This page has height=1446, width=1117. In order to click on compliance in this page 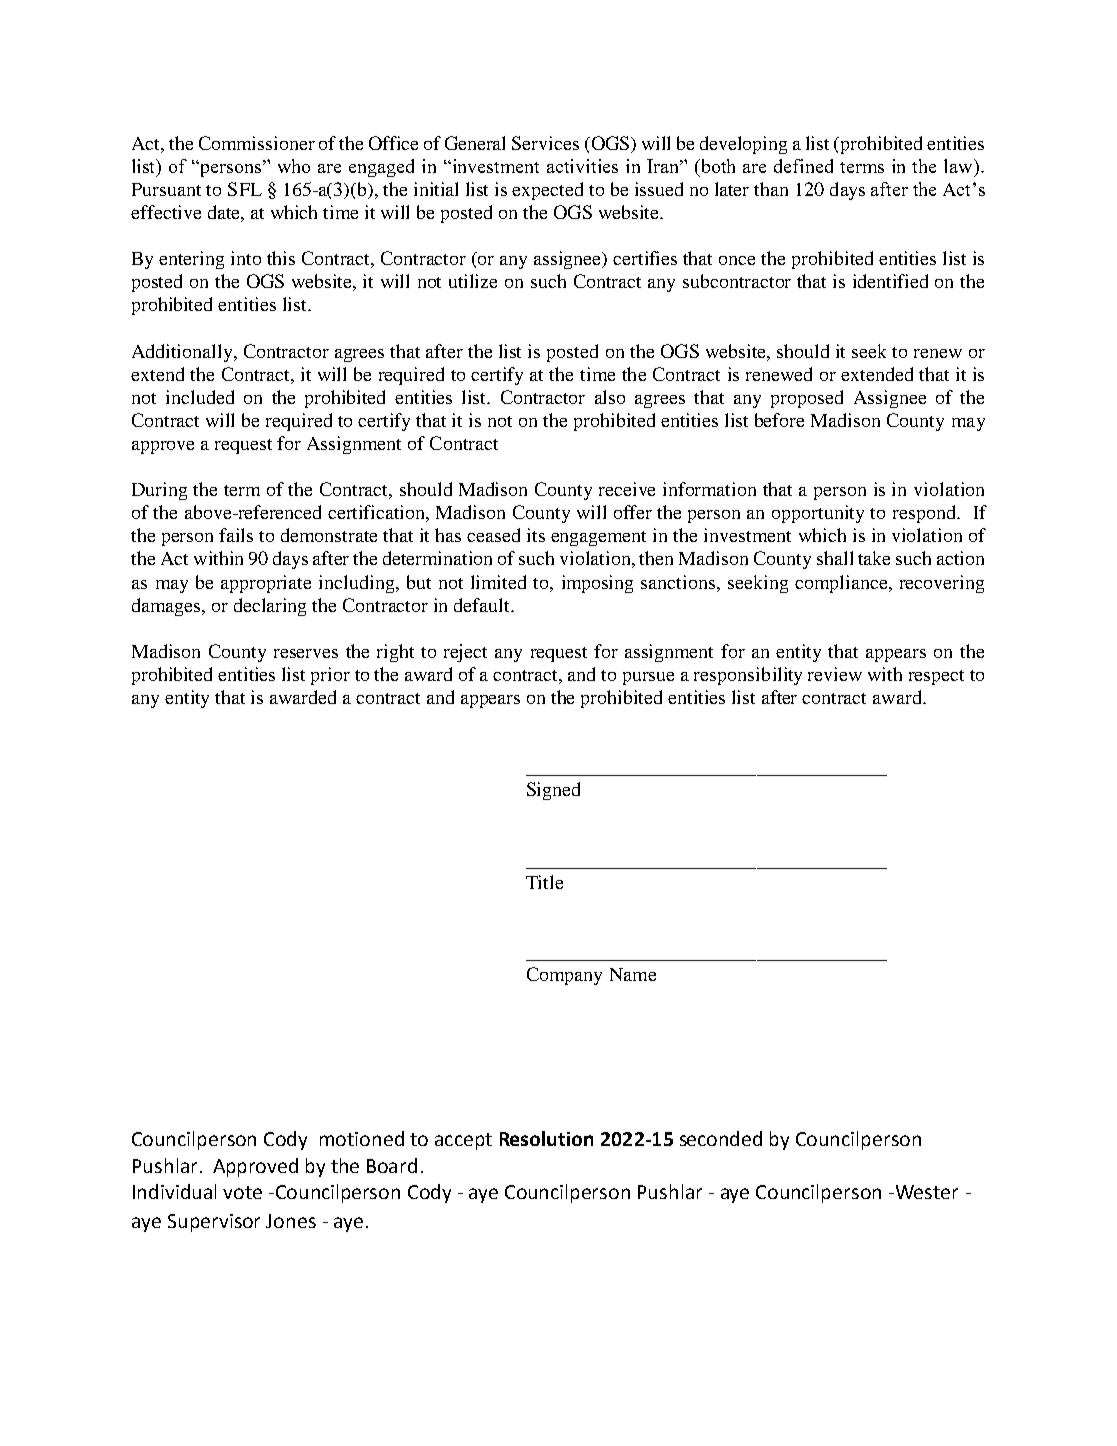, I will do `click(842, 584)`.
